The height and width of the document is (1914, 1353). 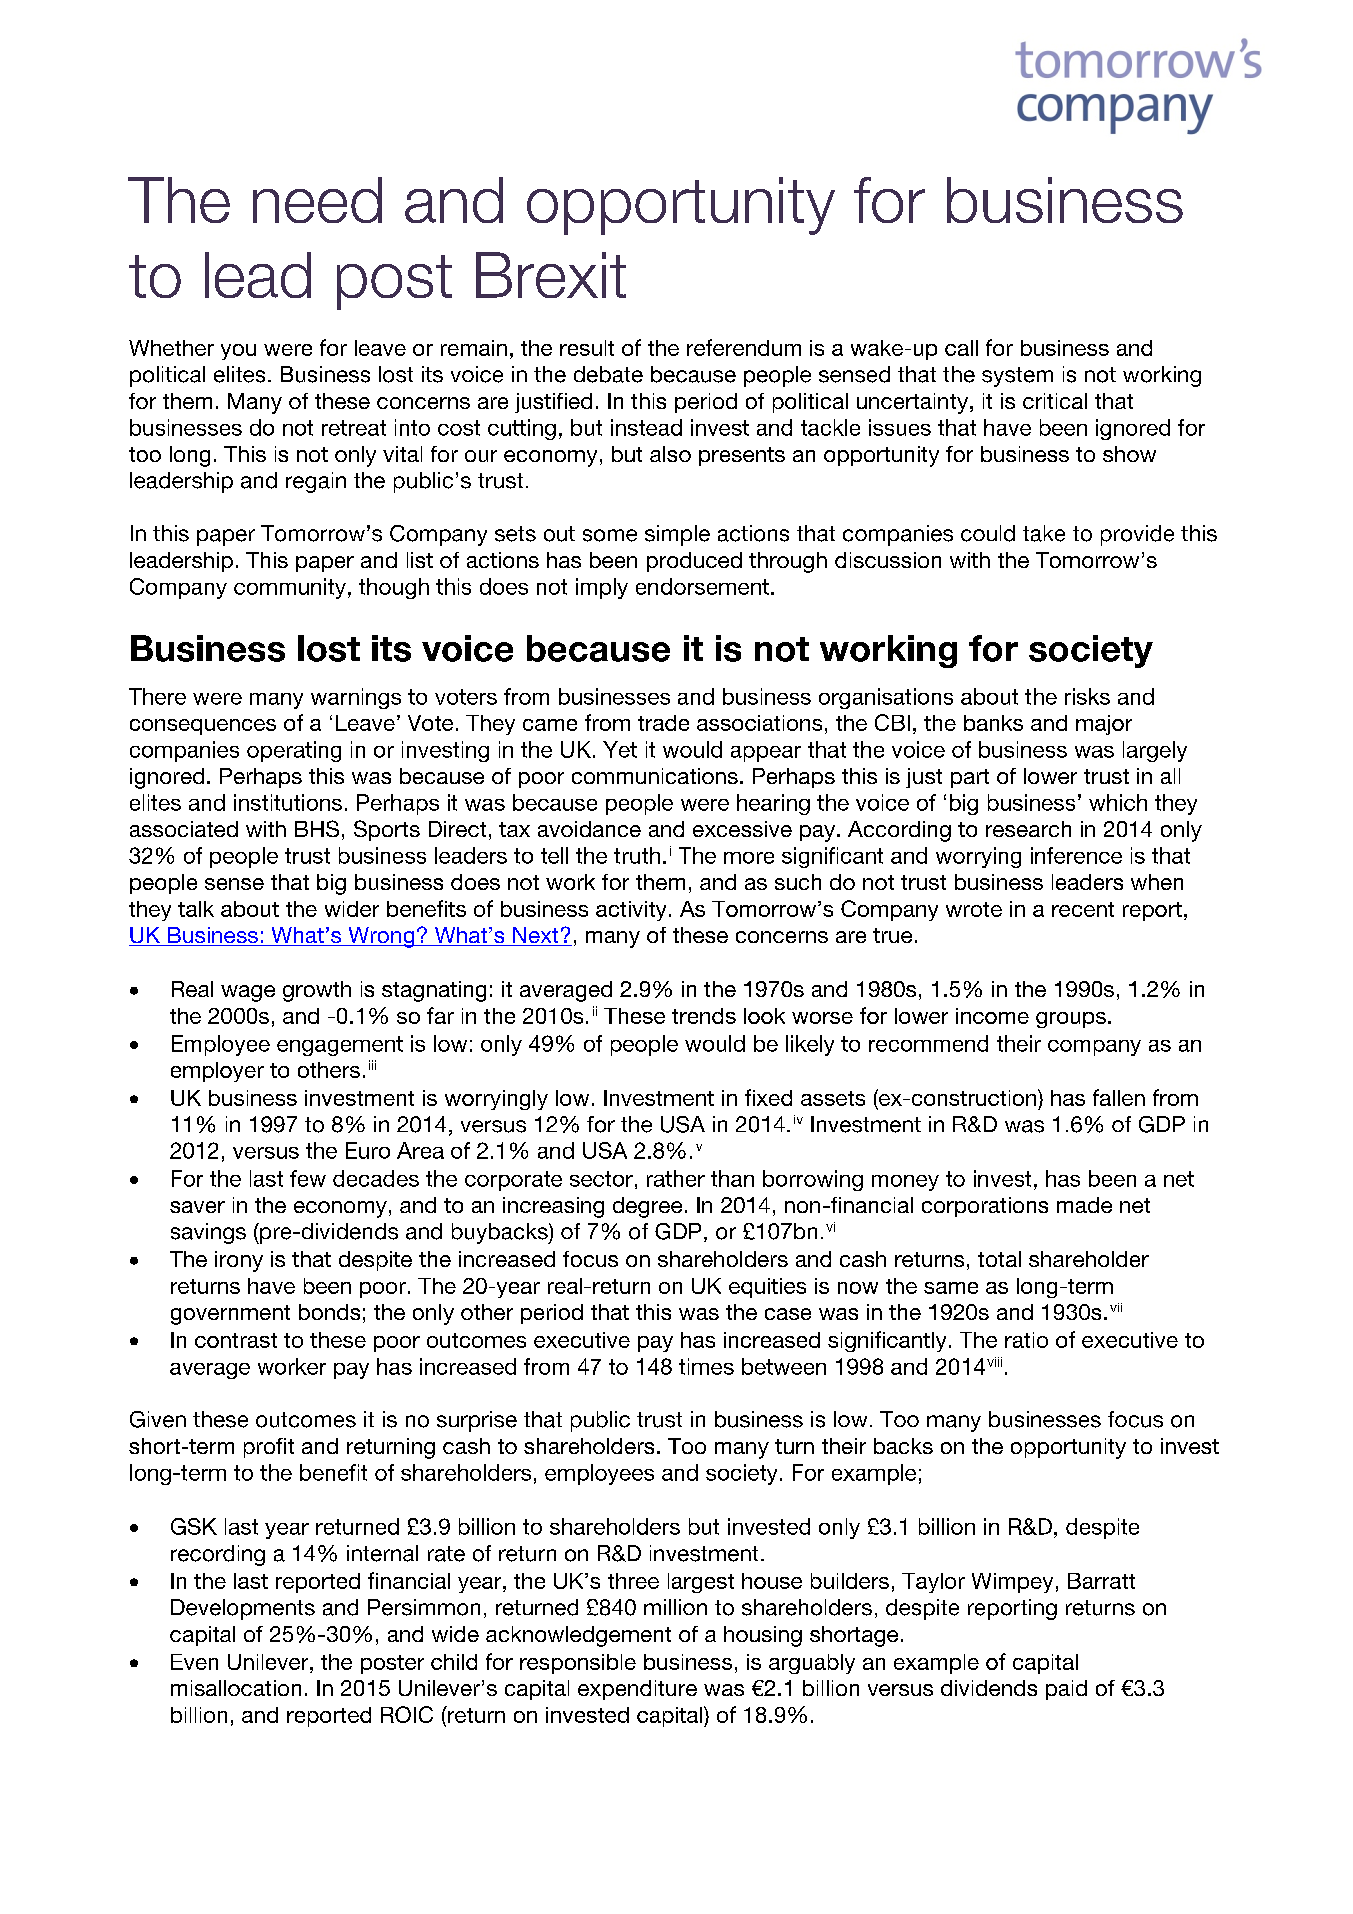 I want to click on Developments, so click(x=243, y=1609).
